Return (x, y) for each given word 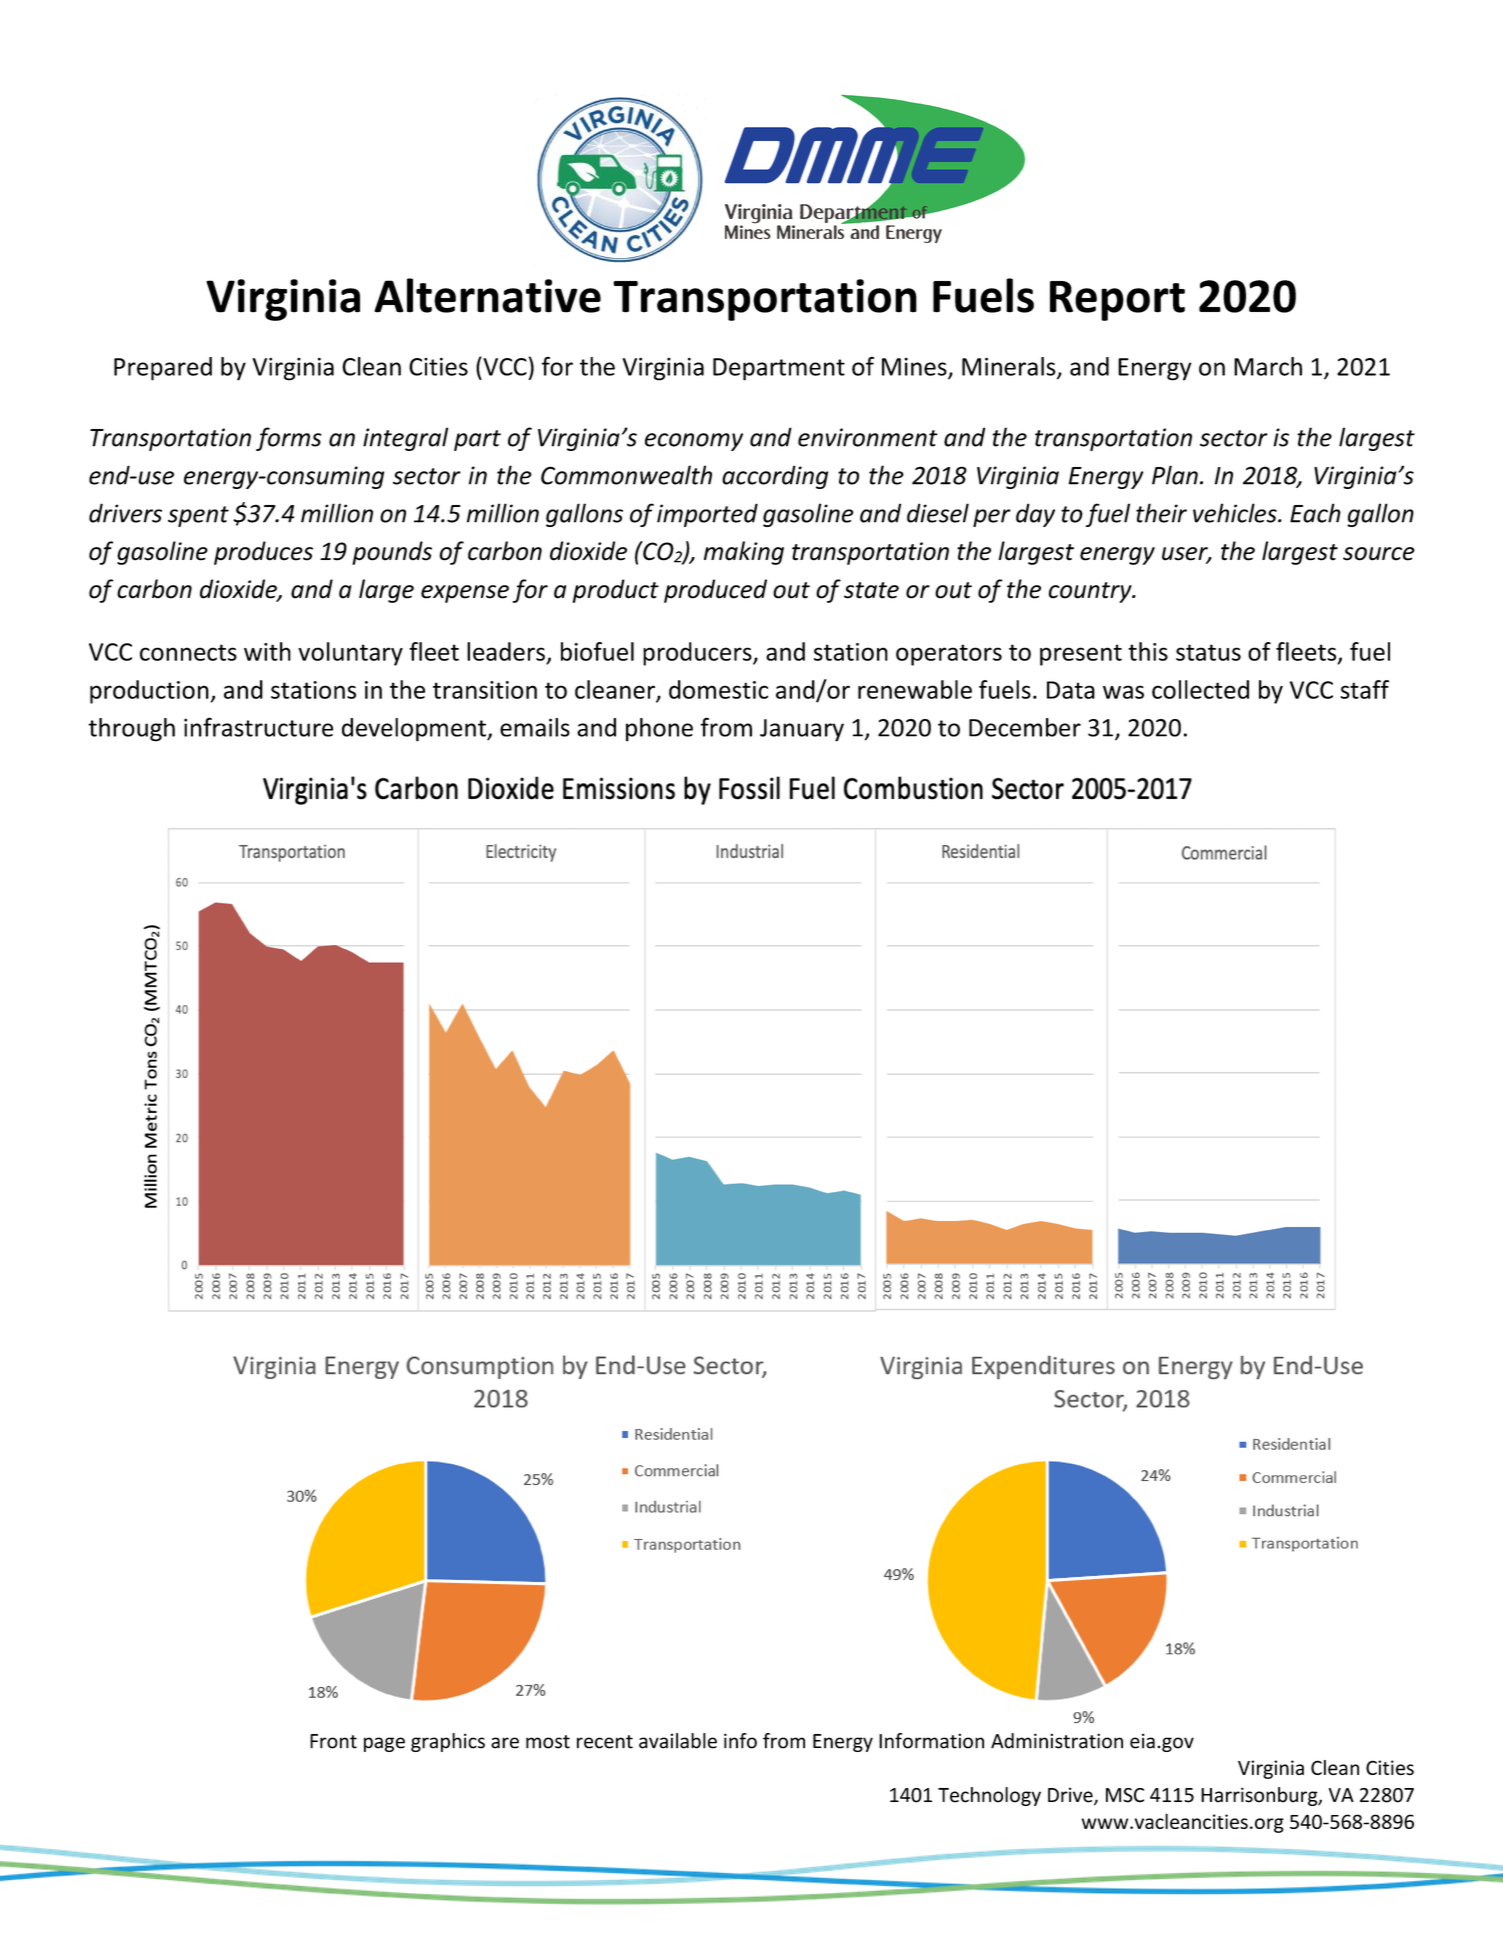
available (678, 1741)
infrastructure (258, 727)
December (1025, 727)
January (802, 730)
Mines (915, 367)
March (1268, 366)
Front (333, 1741)
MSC (1125, 1795)
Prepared (163, 369)
